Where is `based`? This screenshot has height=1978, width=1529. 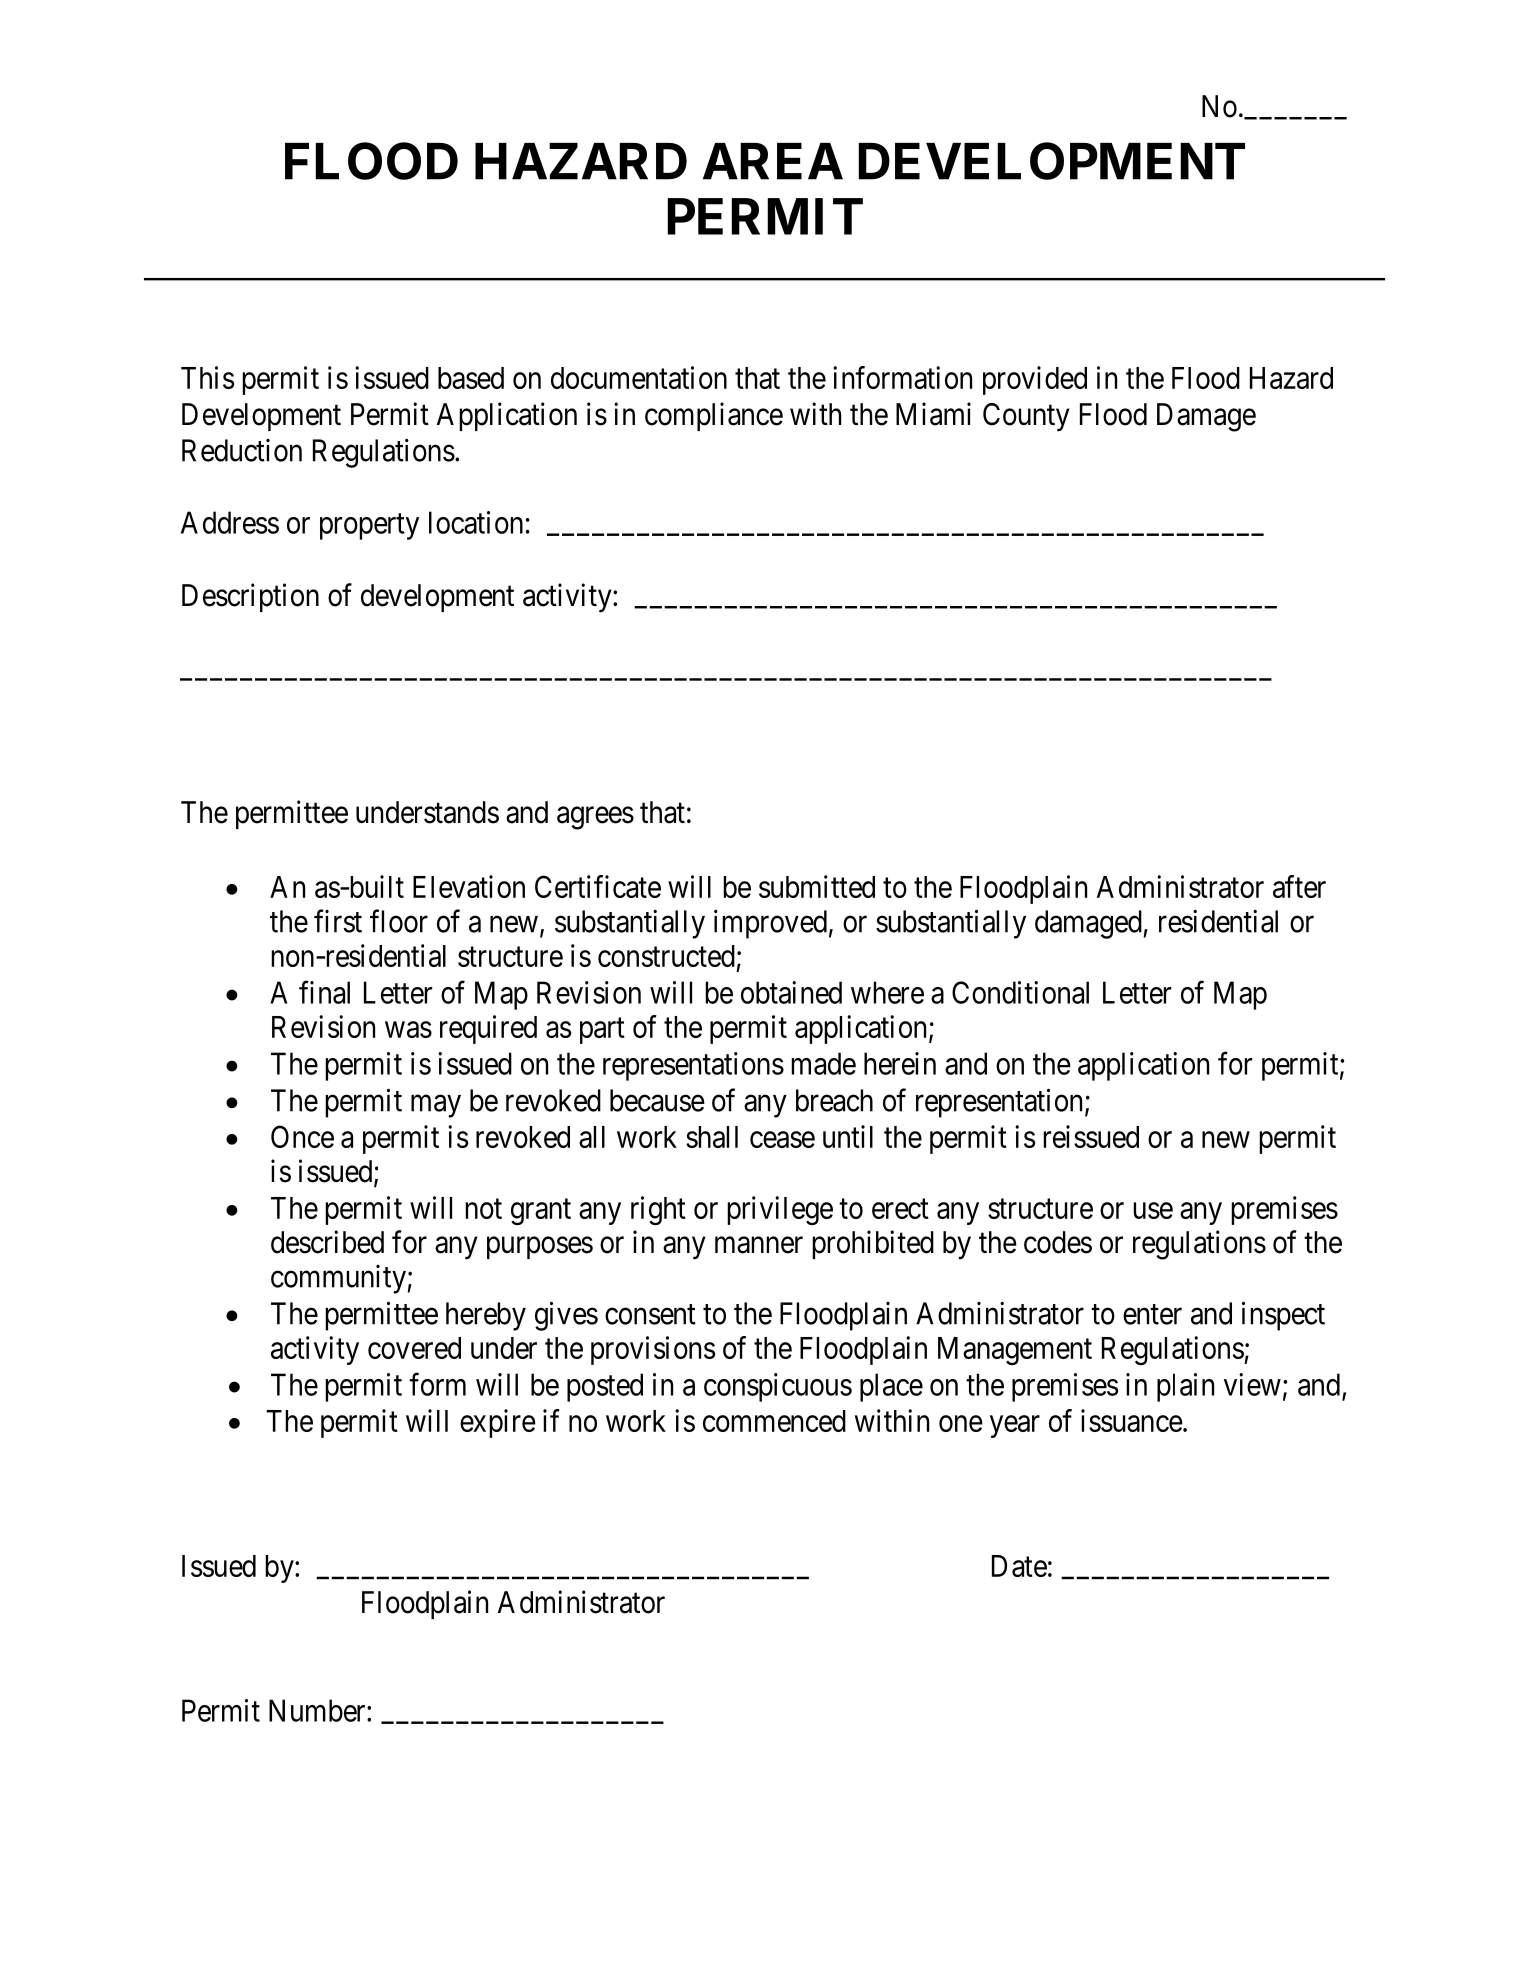 based is located at coordinates (471, 378).
